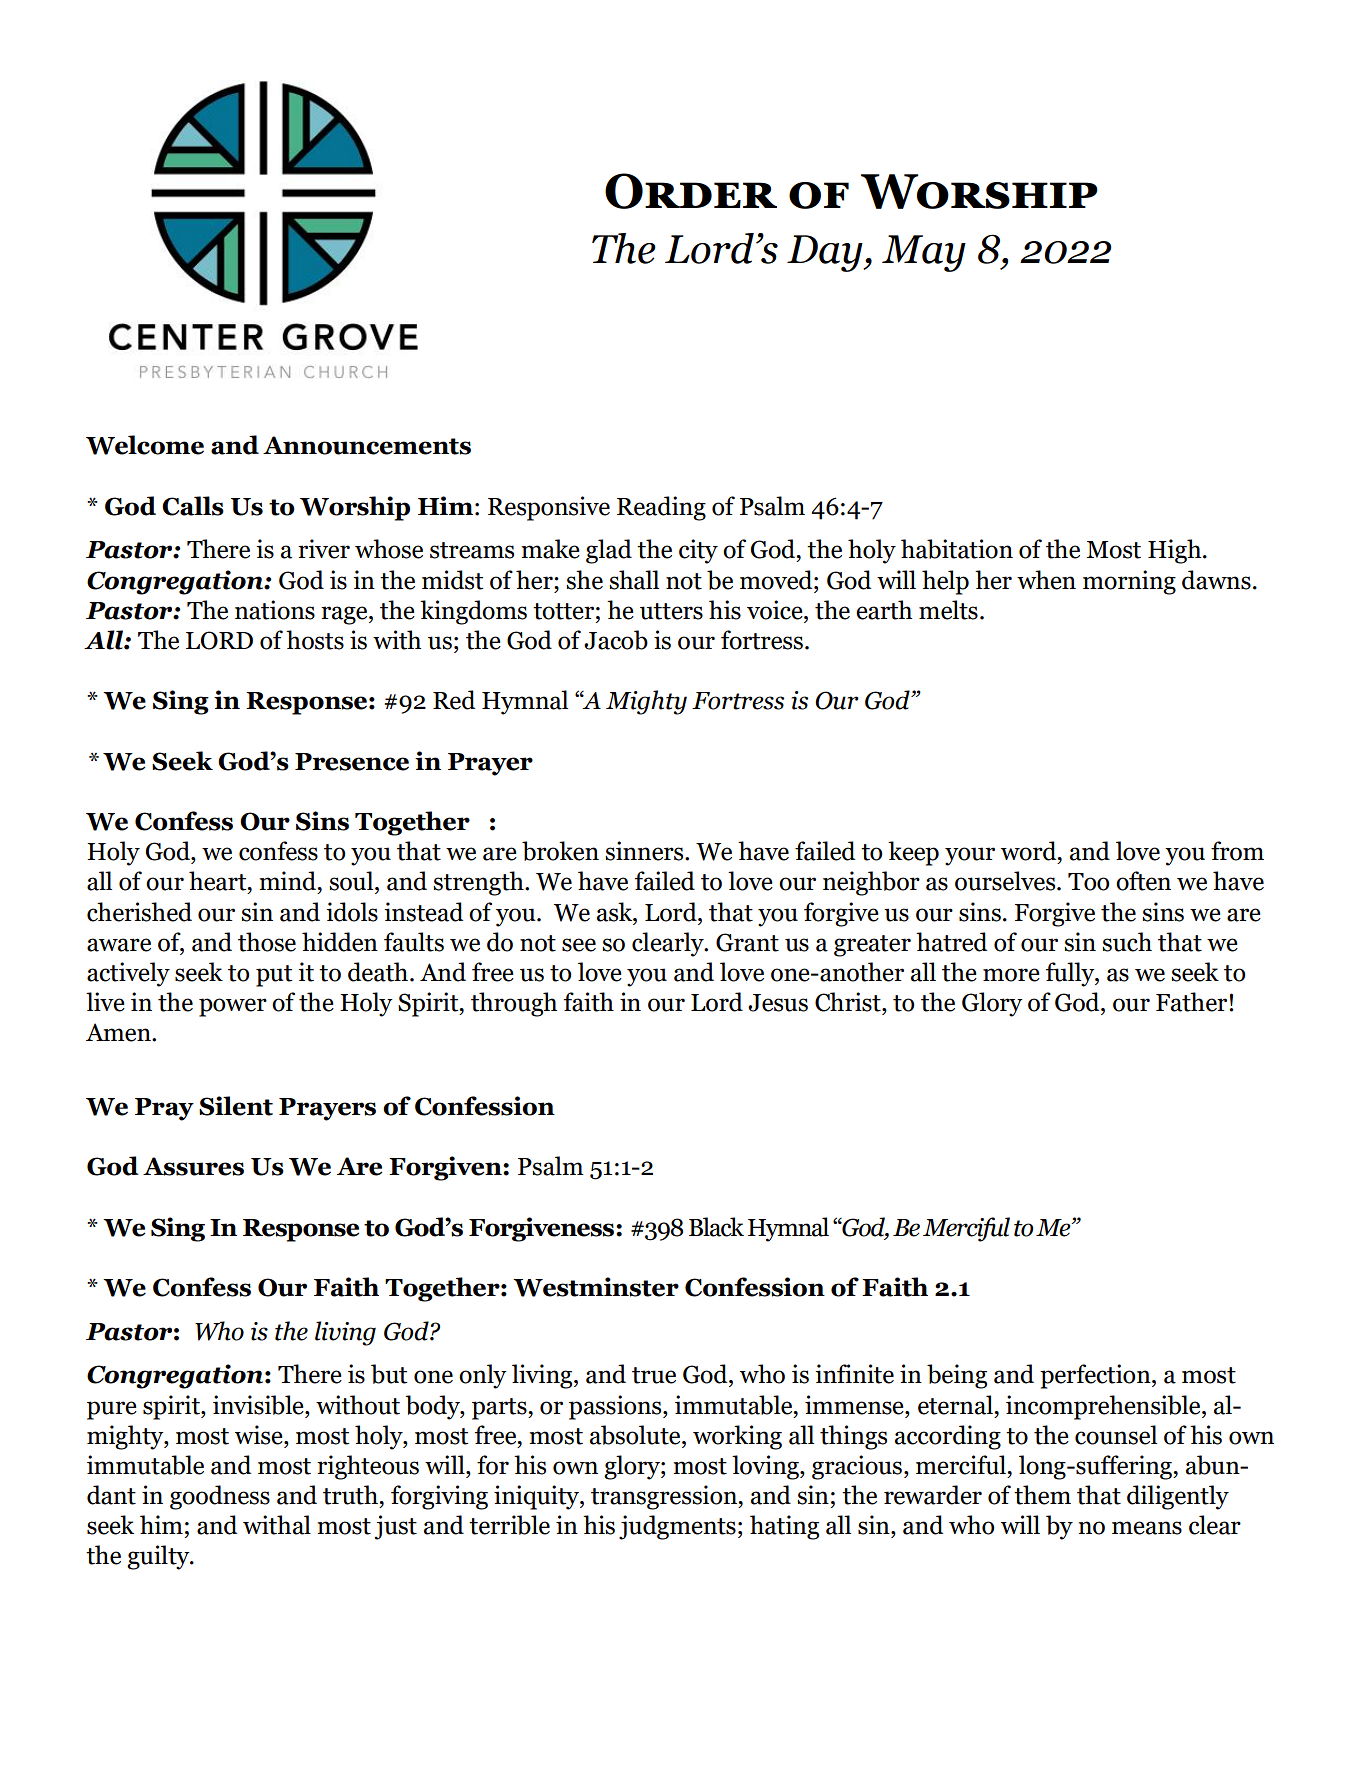 This screenshot has width=1365, height=1766. What do you see at coordinates (1096, 1376) in the screenshot?
I see `perfection` at bounding box center [1096, 1376].
